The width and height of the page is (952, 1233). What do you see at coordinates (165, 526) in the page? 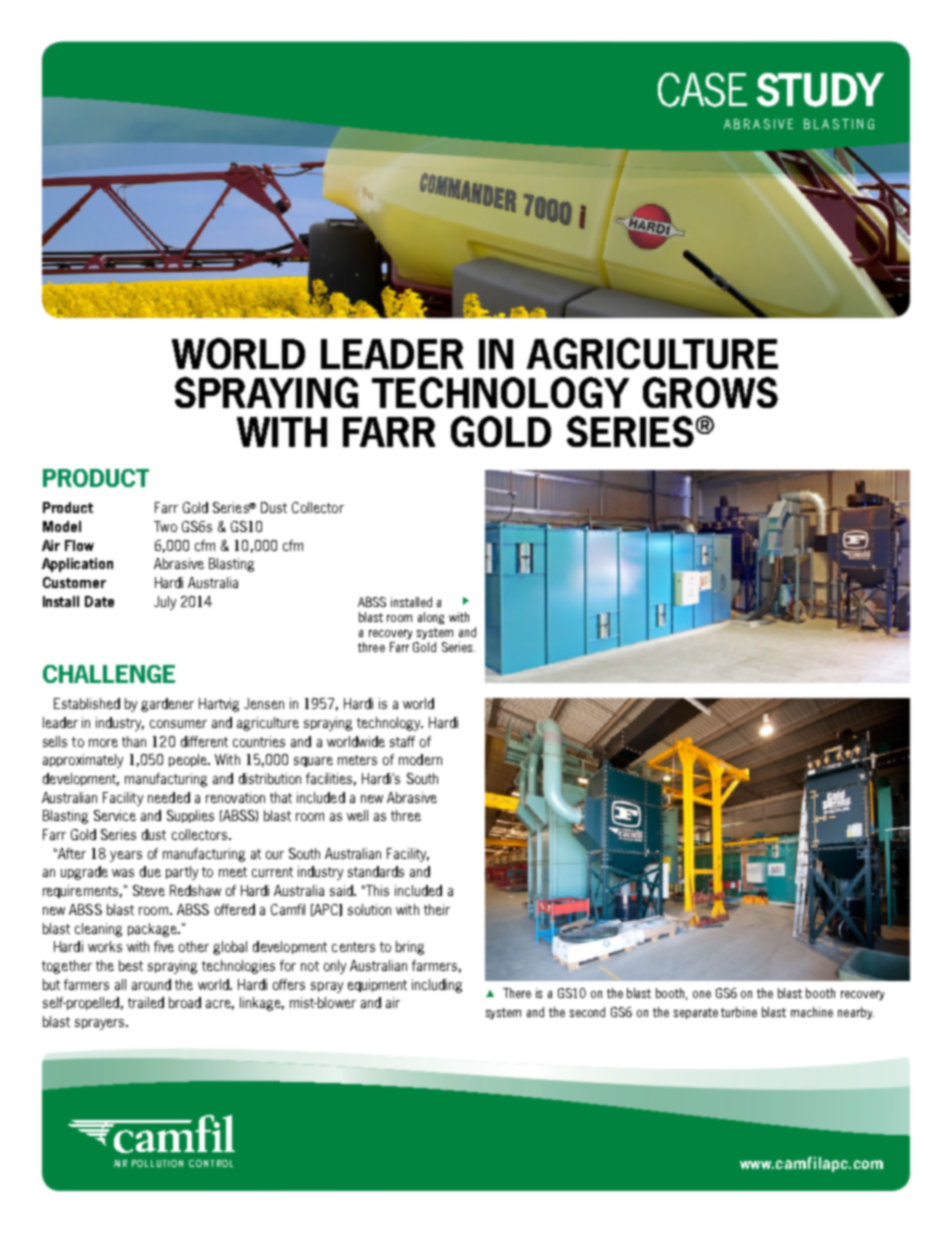
I see `Two` at bounding box center [165, 526].
